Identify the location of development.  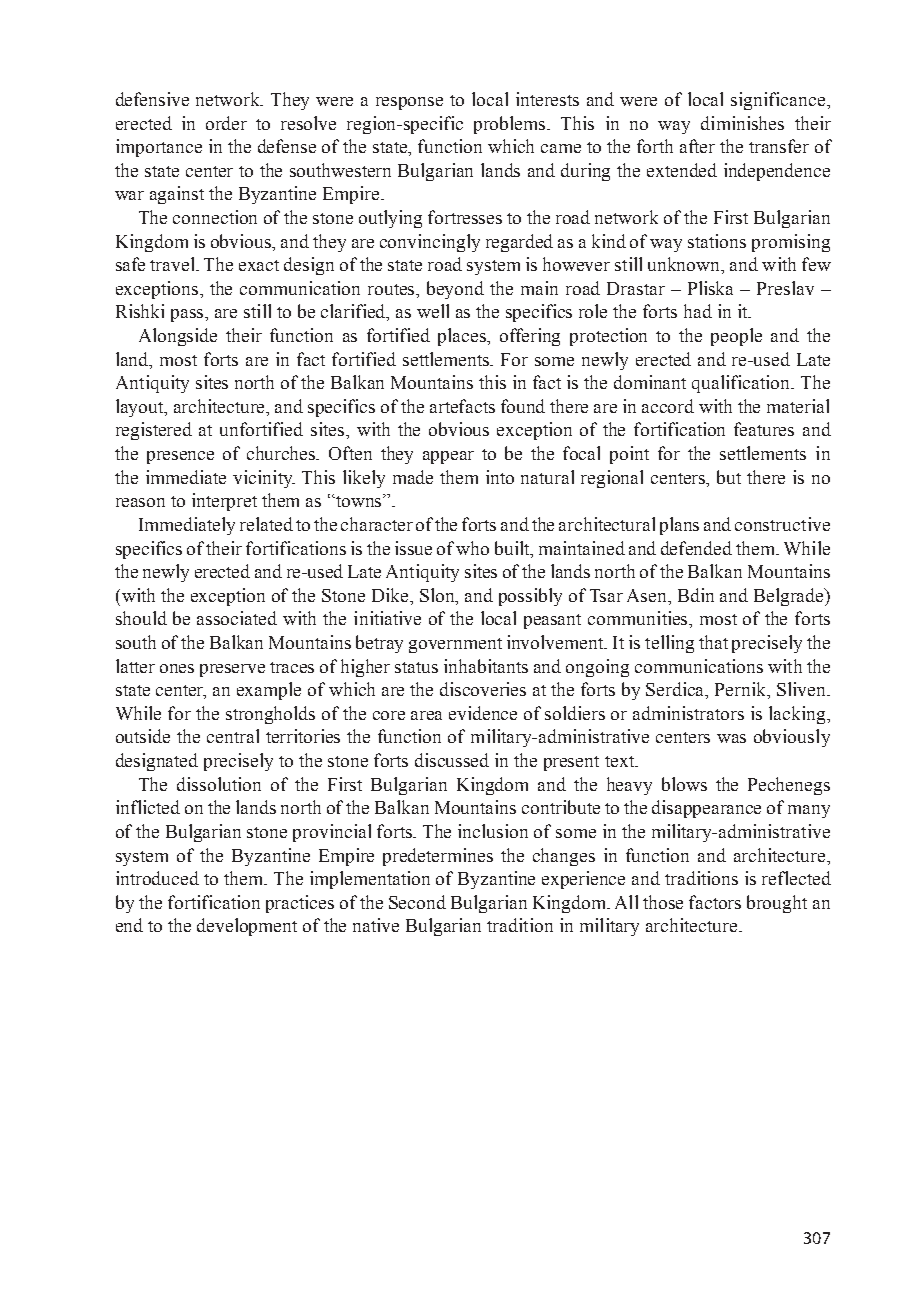
(247, 927).
